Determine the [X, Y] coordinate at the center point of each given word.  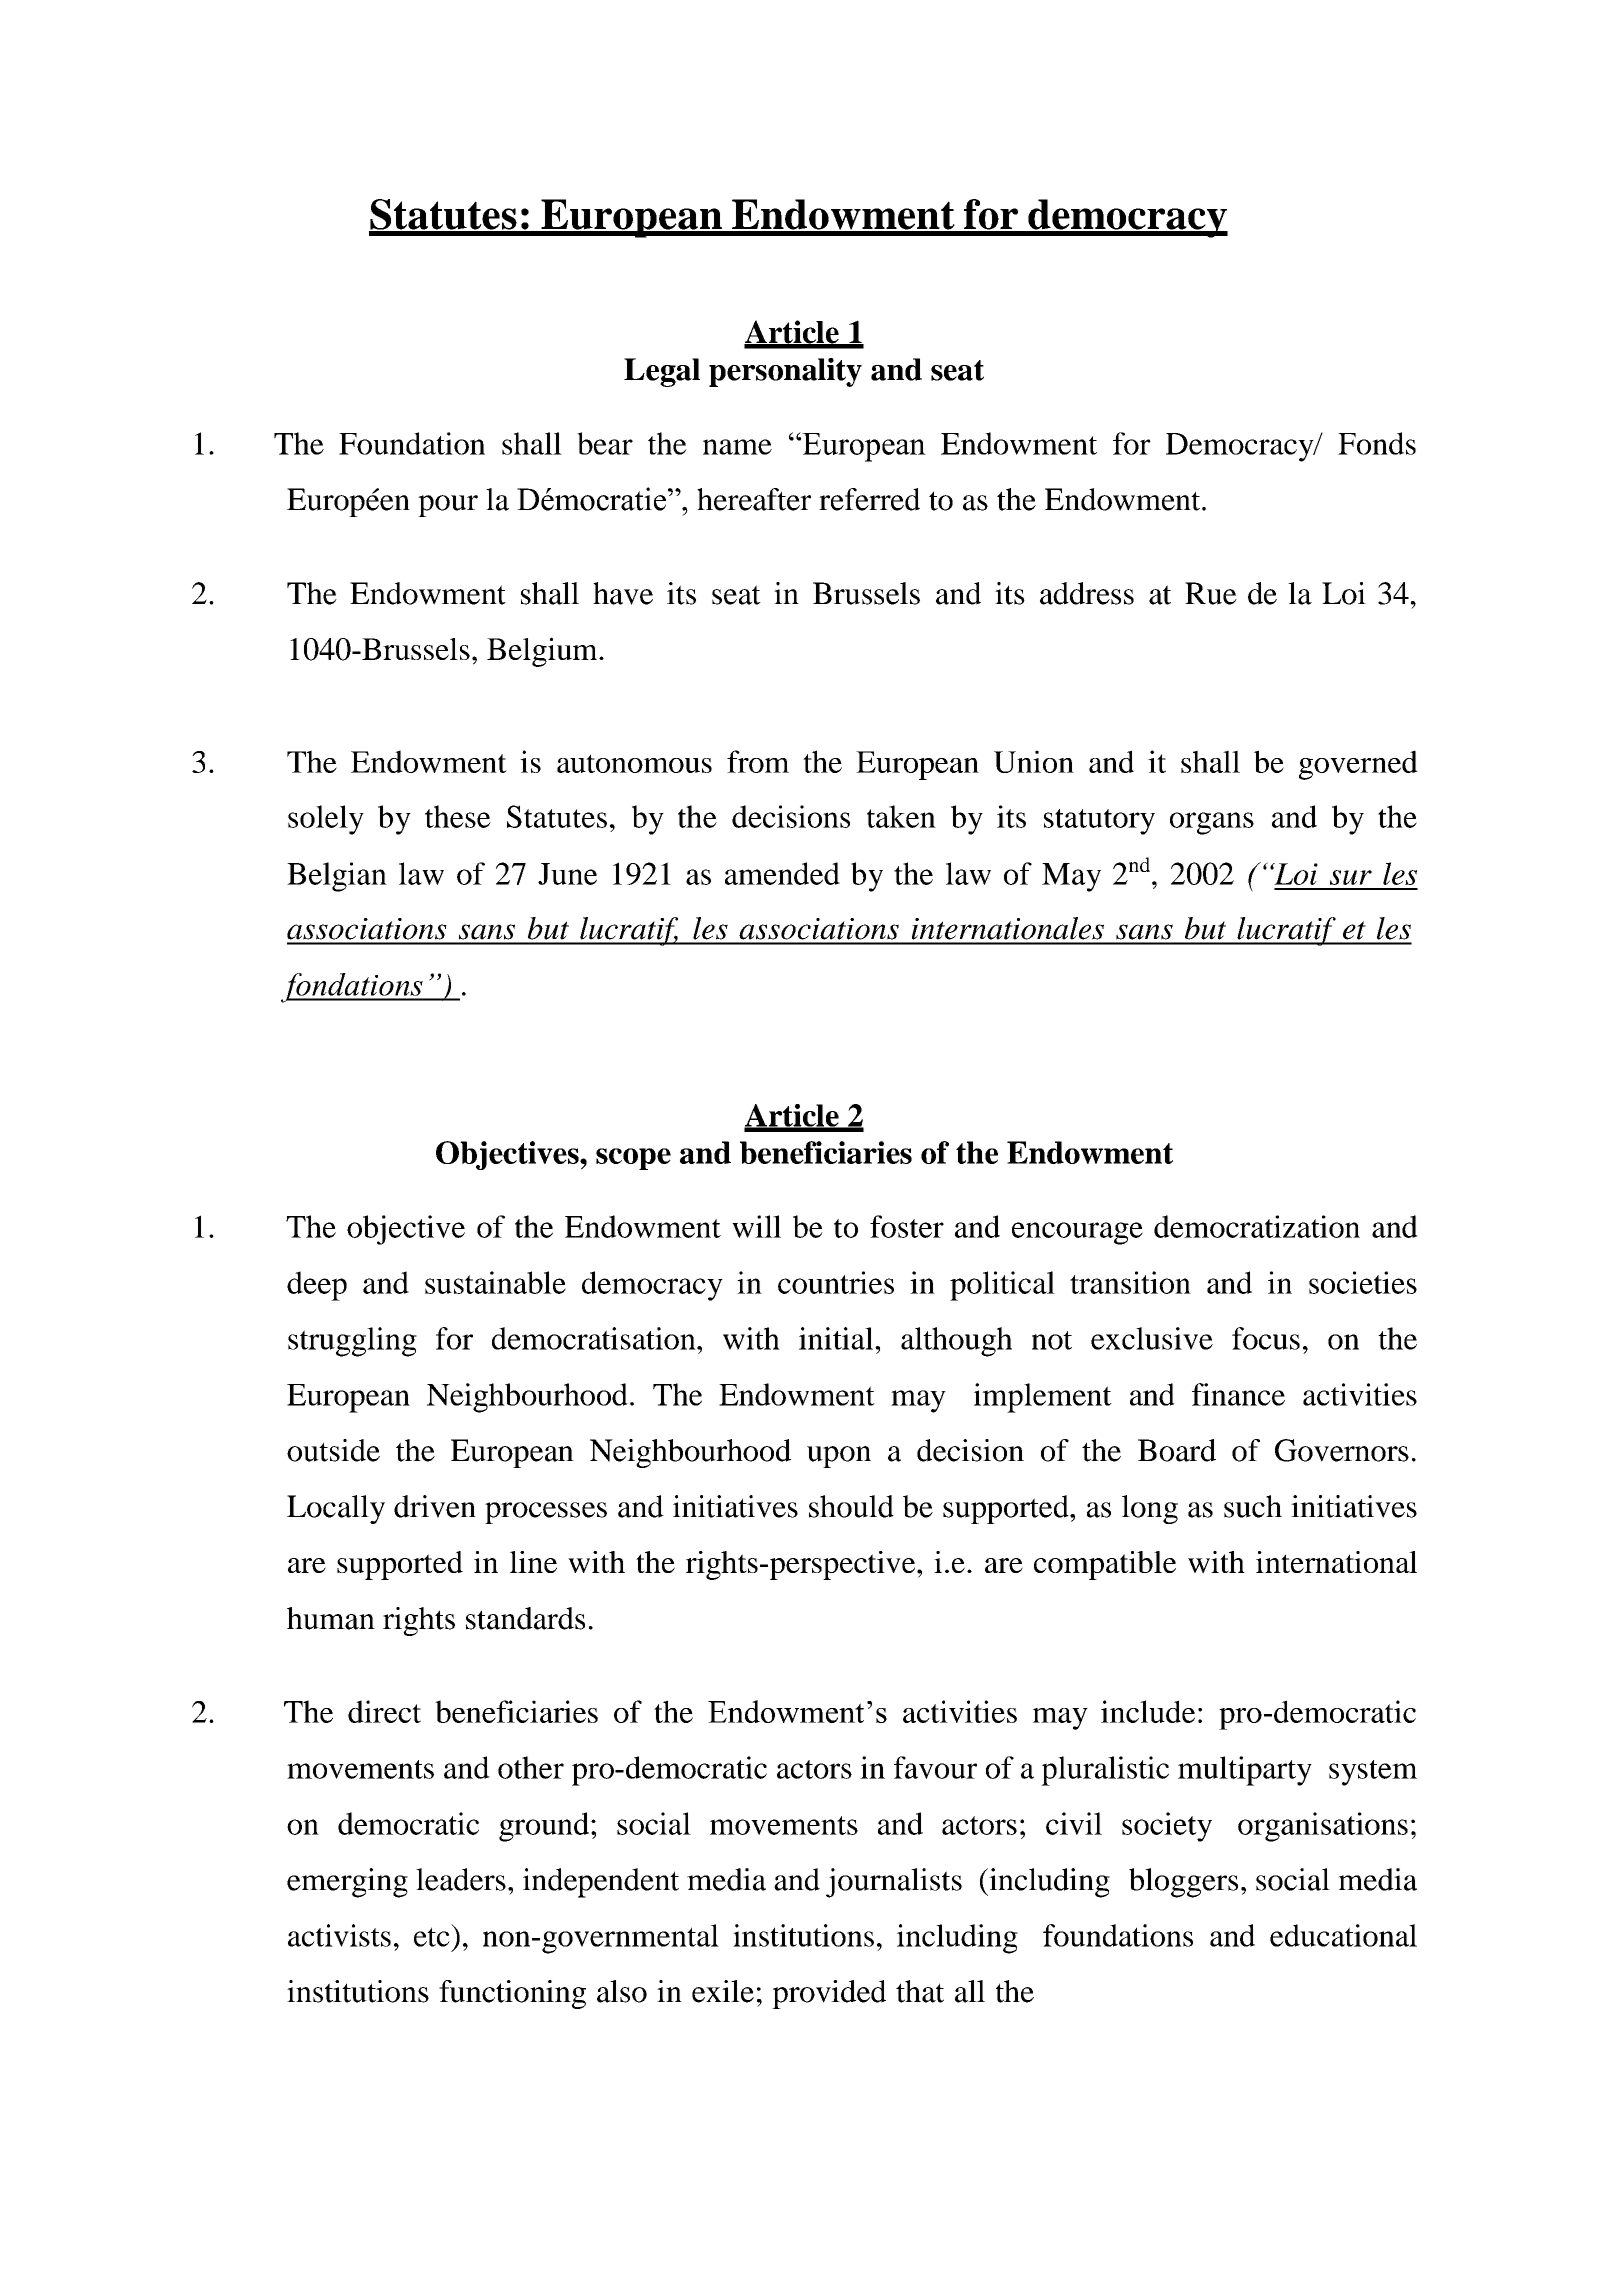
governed [1358, 765]
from [758, 761]
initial [837, 1338]
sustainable [495, 1282]
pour [448, 506]
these [458, 816]
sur [1351, 877]
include [1148, 1711]
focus [1266, 1338]
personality [785, 372]
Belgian [337, 877]
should [851, 1506]
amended [782, 873]
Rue [1211, 593]
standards [525, 1618]
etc [432, 1937]
